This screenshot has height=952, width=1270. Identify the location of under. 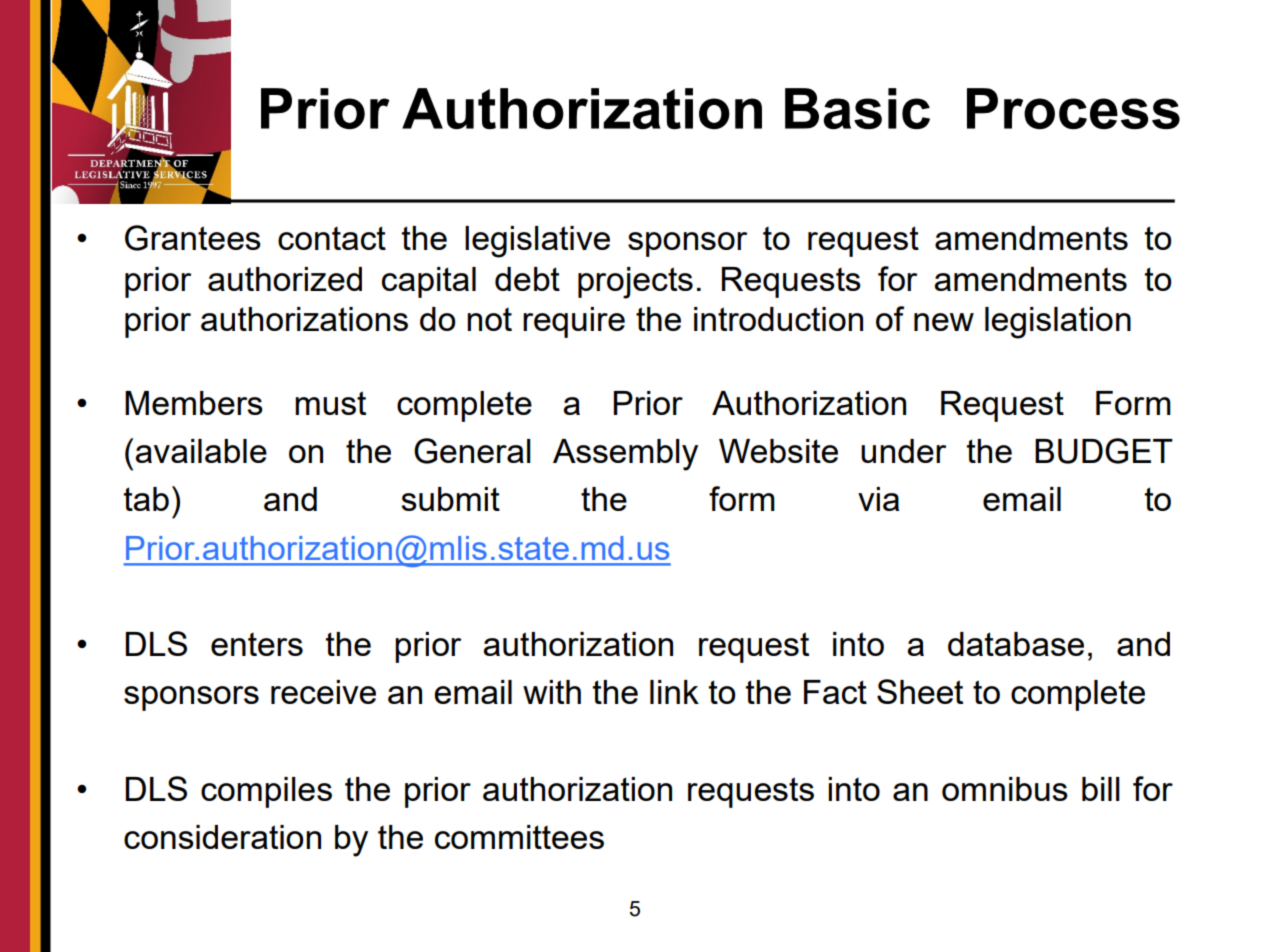
(904, 451).
